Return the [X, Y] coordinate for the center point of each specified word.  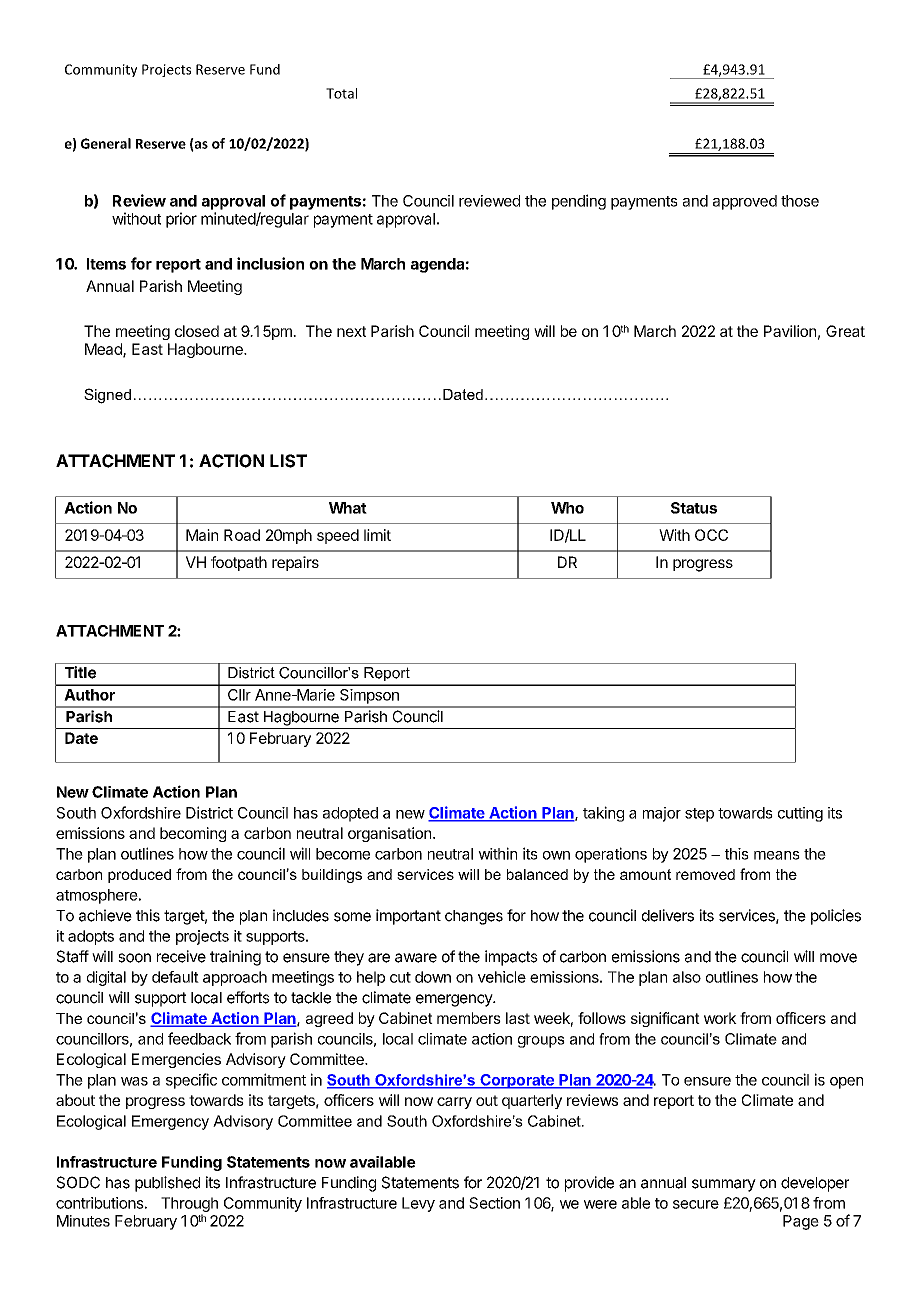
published [167, 1184]
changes [474, 917]
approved [745, 202]
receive [181, 956]
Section [494, 1203]
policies [836, 917]
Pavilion [790, 331]
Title [80, 672]
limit [377, 535]
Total [341, 93]
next [351, 331]
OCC [711, 535]
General [106, 143]
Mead [104, 350]
